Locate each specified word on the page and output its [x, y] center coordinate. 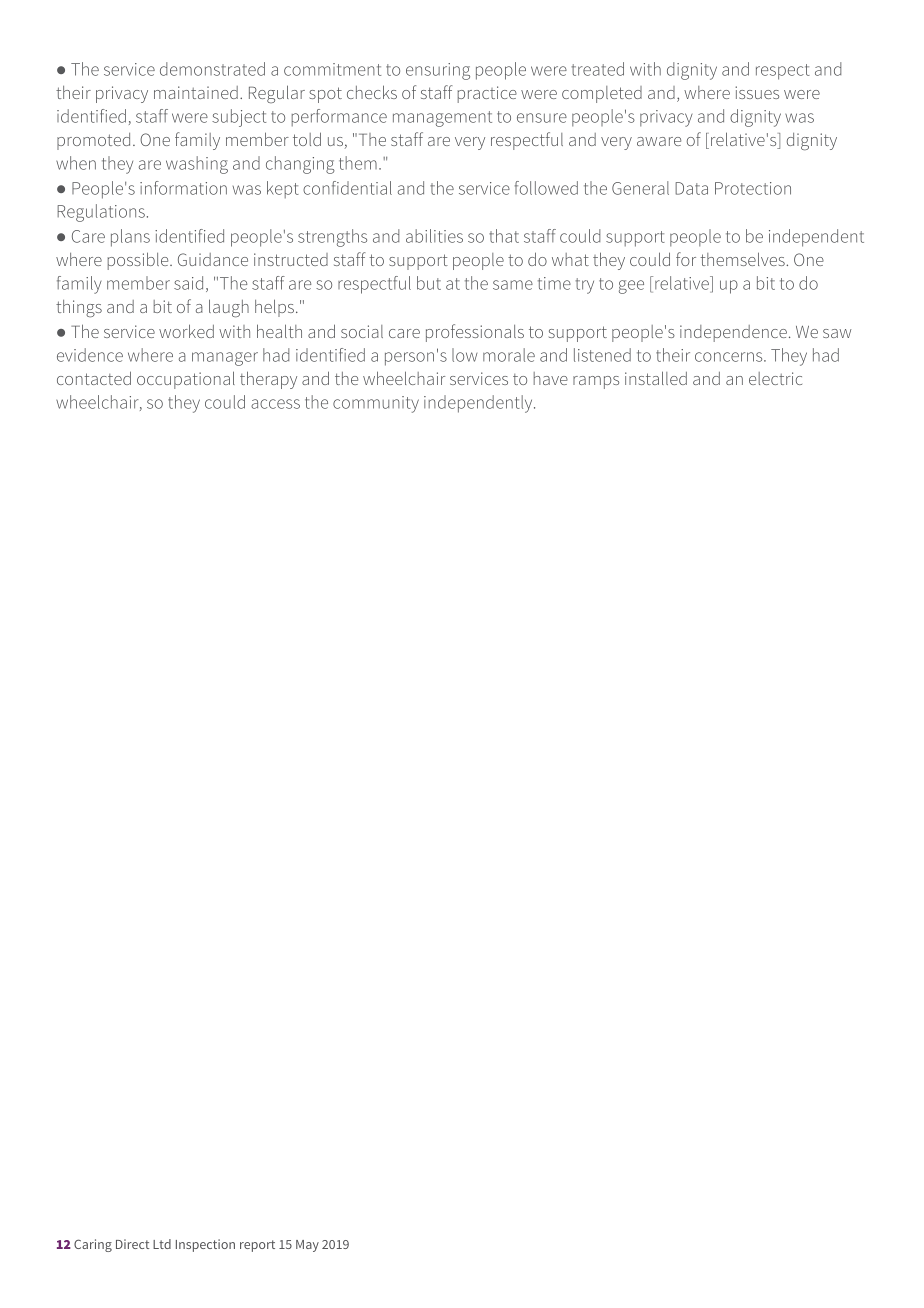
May [307, 1246]
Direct [132, 1244]
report [257, 1246]
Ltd [162, 1244]
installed [656, 378]
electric [775, 378]
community [376, 404]
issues [757, 92]
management [442, 119]
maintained [196, 92]
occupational [186, 380]
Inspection [205, 1245]
